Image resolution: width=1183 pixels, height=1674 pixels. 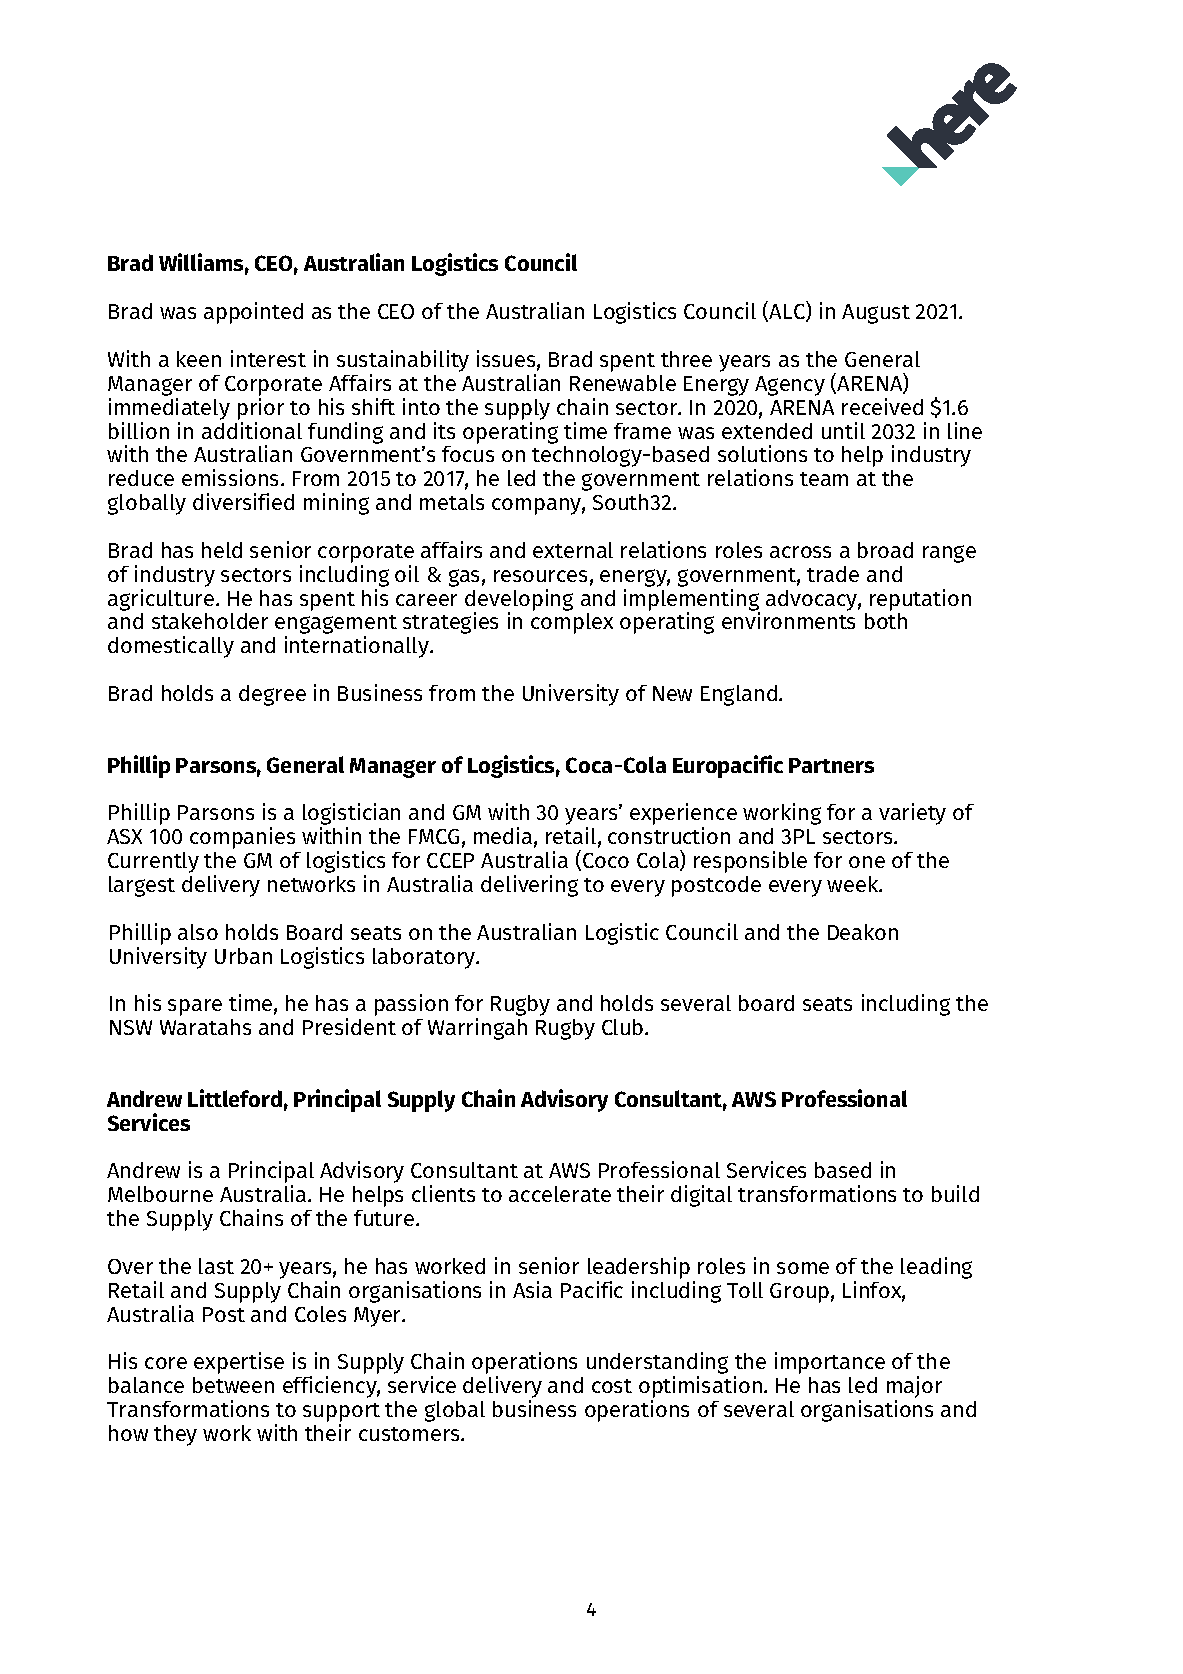 What do you see at coordinates (233, 1385) in the screenshot?
I see `between` at bounding box center [233, 1385].
